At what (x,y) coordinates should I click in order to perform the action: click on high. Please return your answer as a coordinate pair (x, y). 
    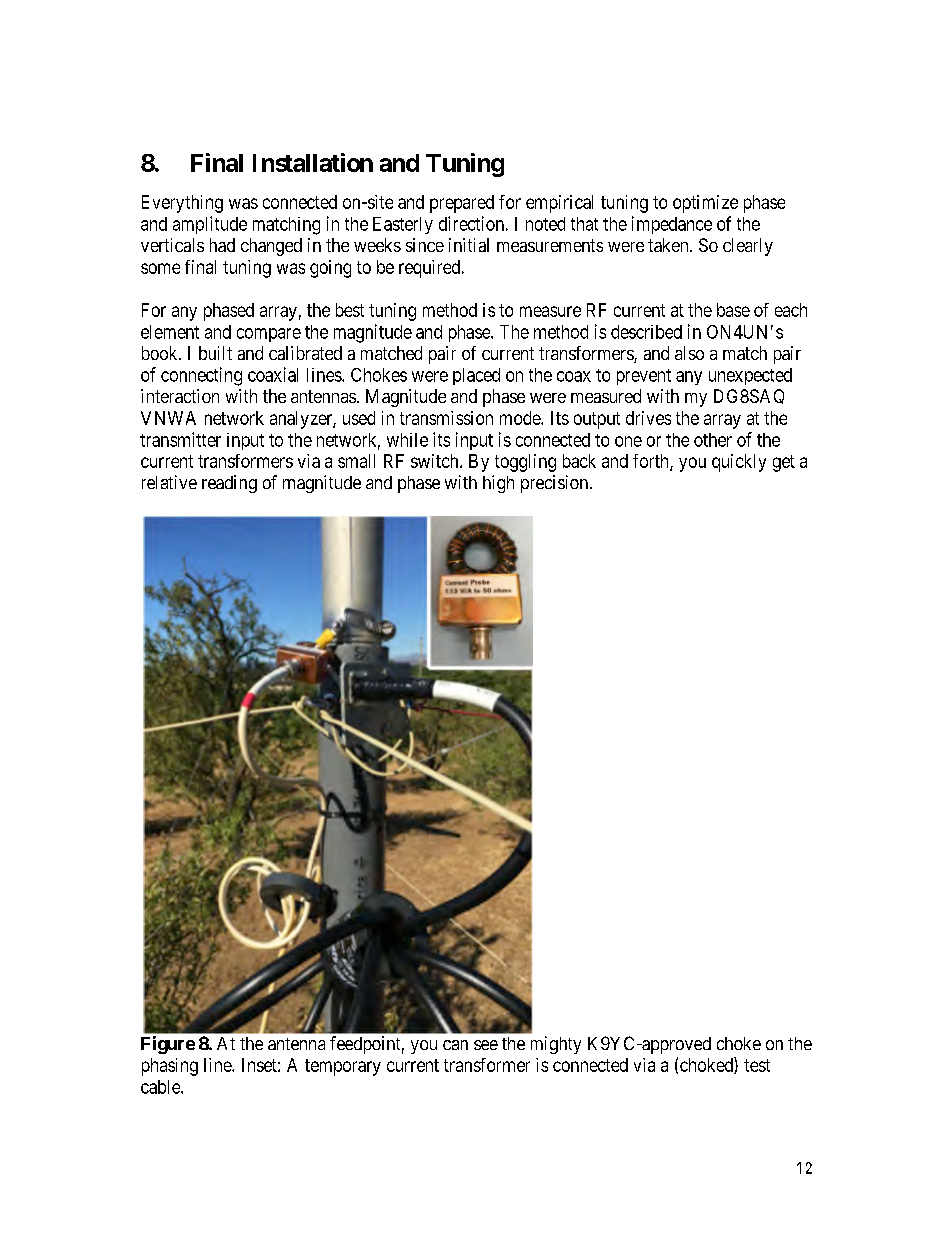
    Looking at the image, I should click on (498, 484).
